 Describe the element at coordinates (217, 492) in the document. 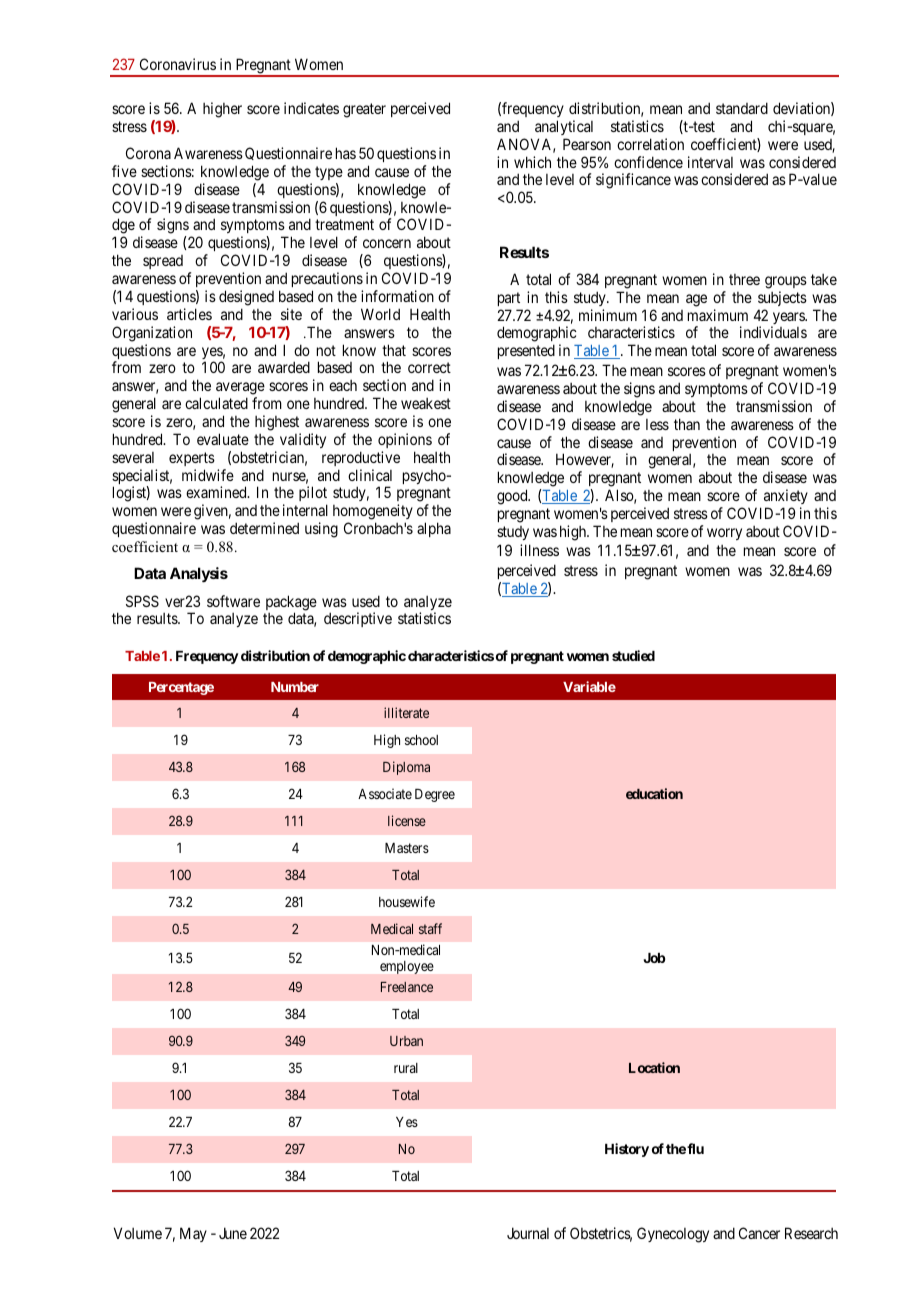

I see `examined` at that location.
